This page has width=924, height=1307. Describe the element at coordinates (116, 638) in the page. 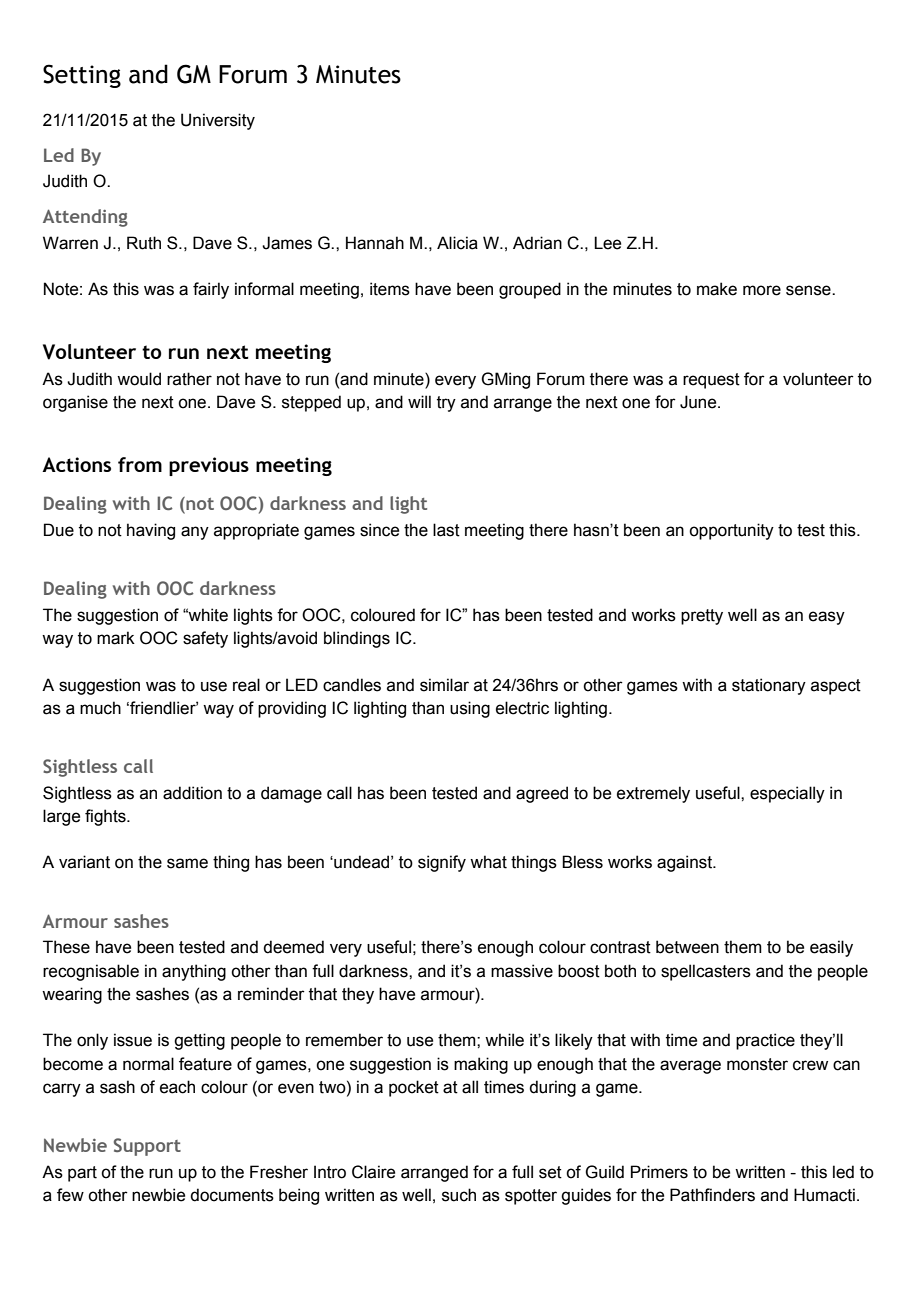

I see `mark` at that location.
